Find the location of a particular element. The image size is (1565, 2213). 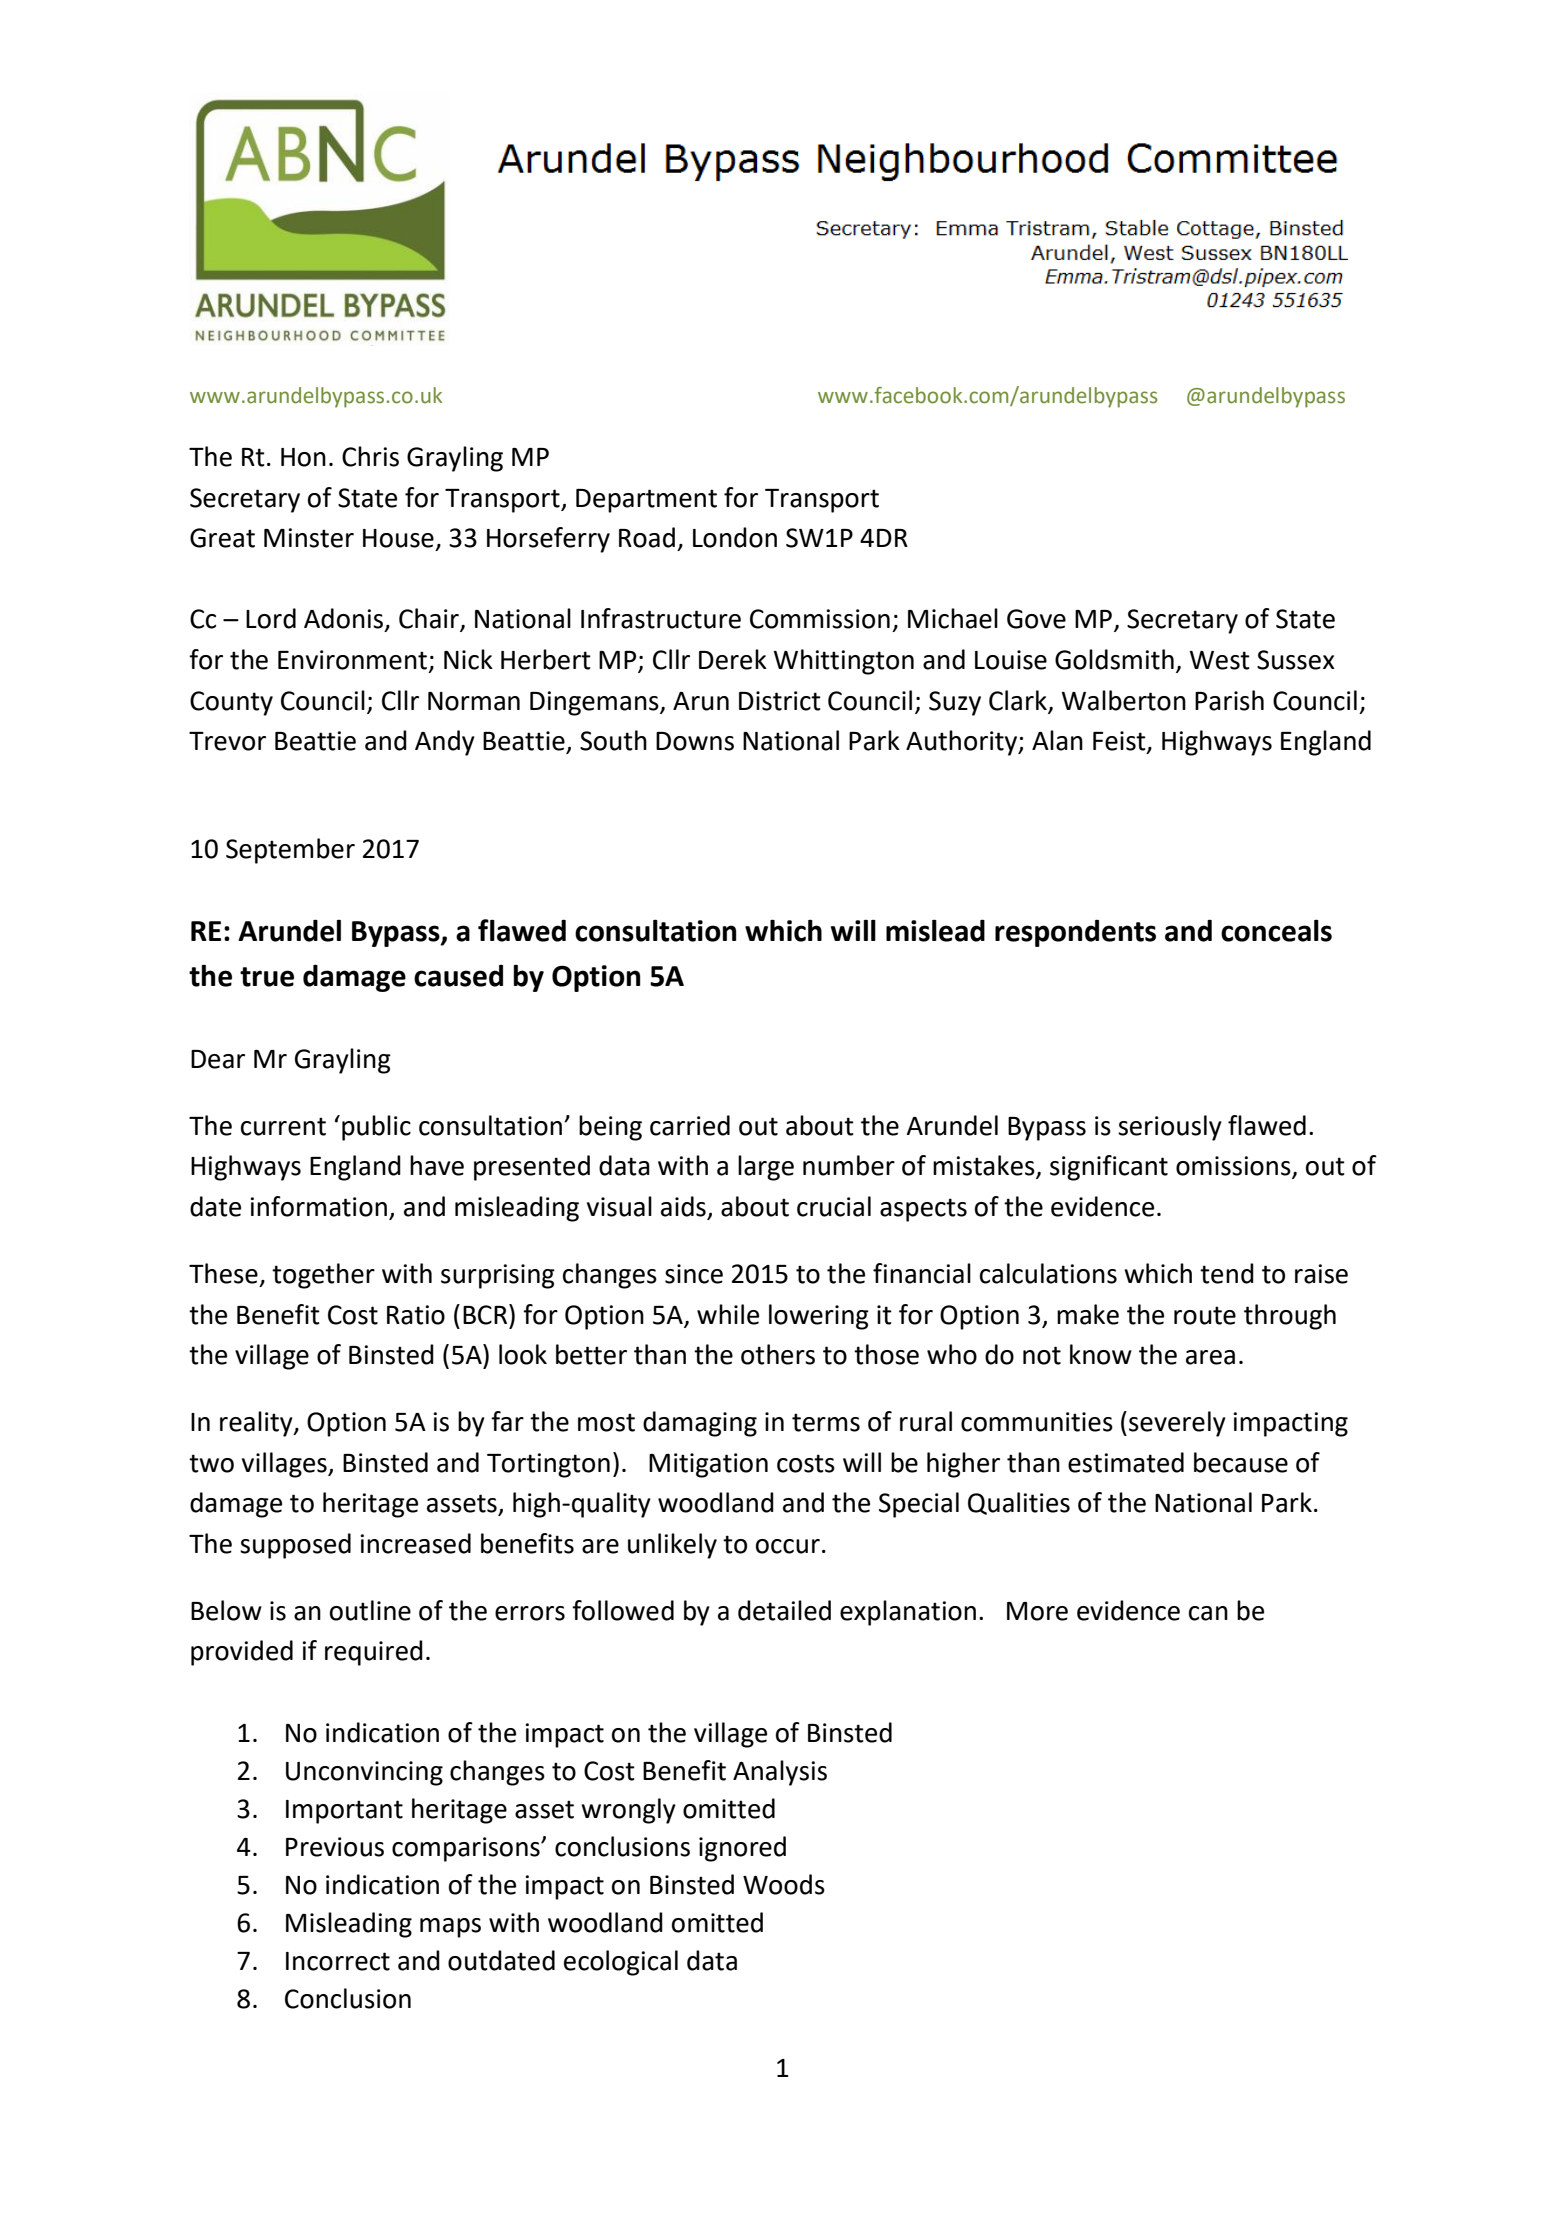

large is located at coordinates (766, 1168).
